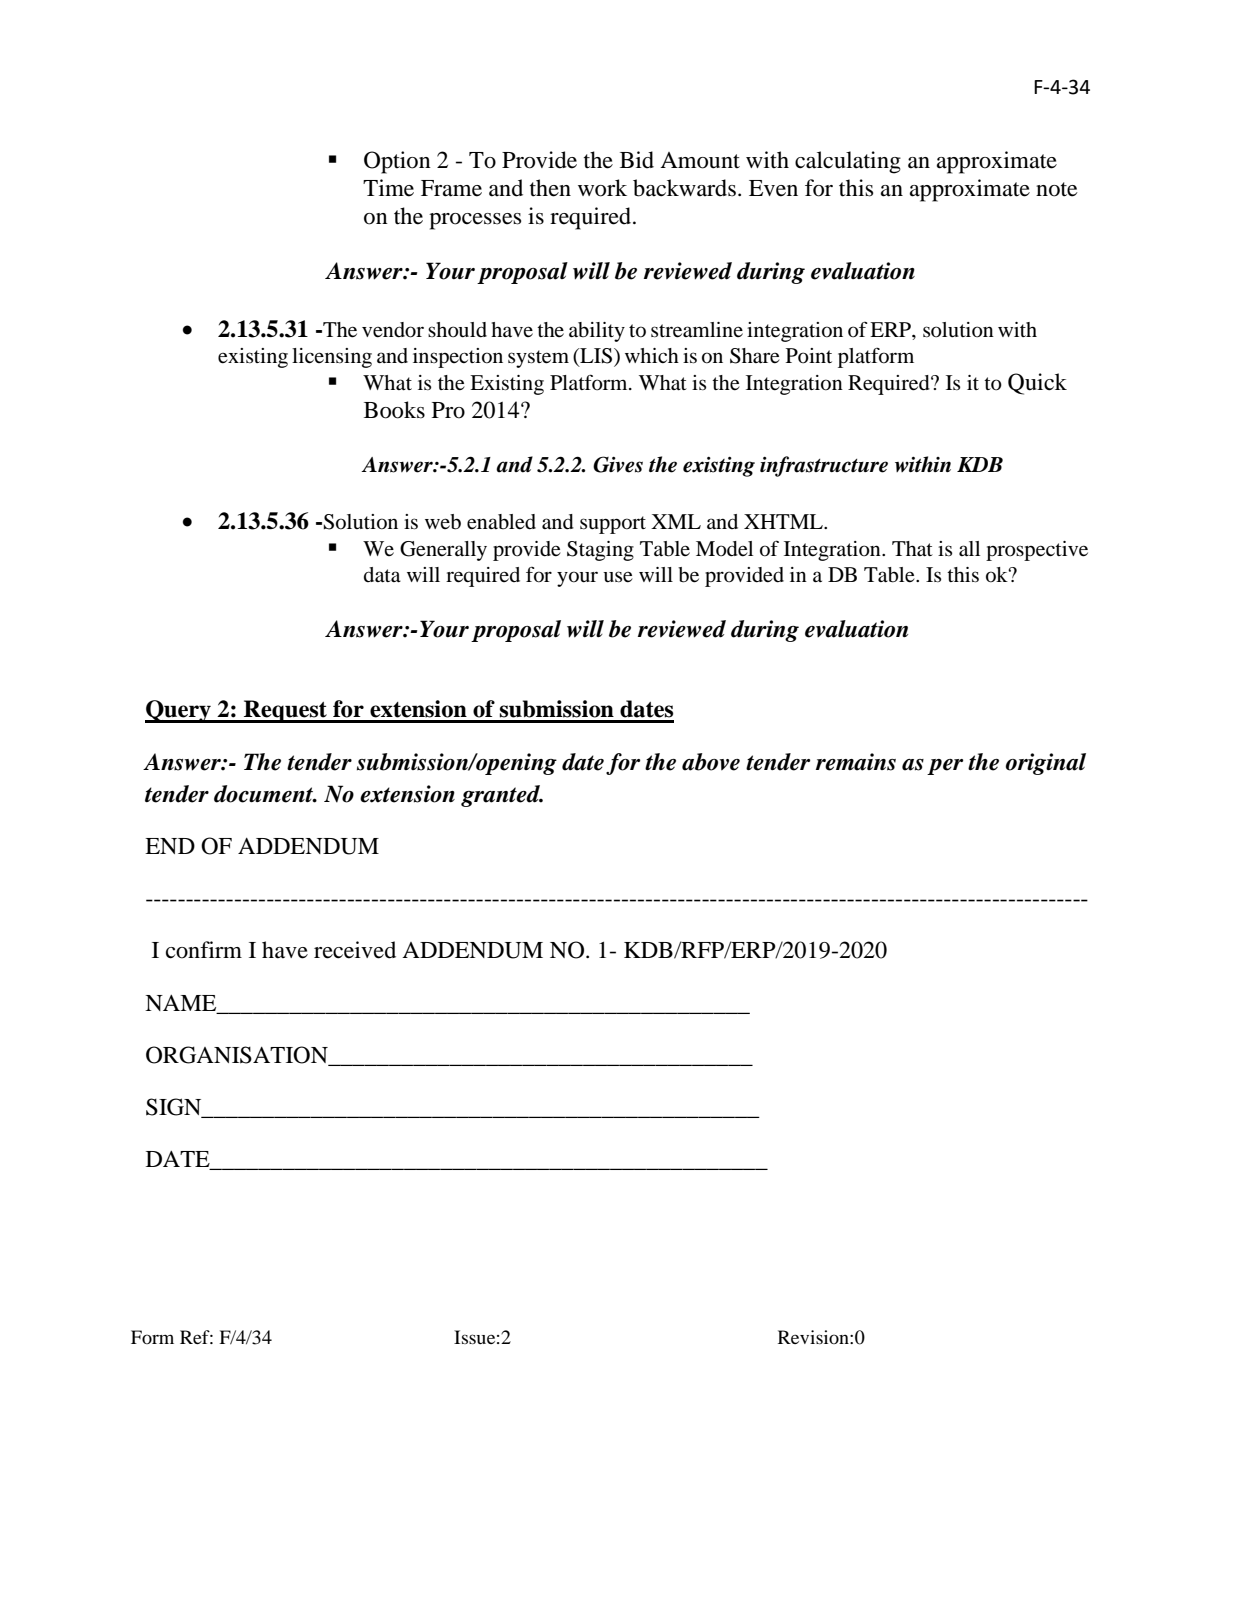 Image resolution: width=1236 pixels, height=1599 pixels. Describe the element at coordinates (388, 188) in the screenshot. I see `Time` at that location.
